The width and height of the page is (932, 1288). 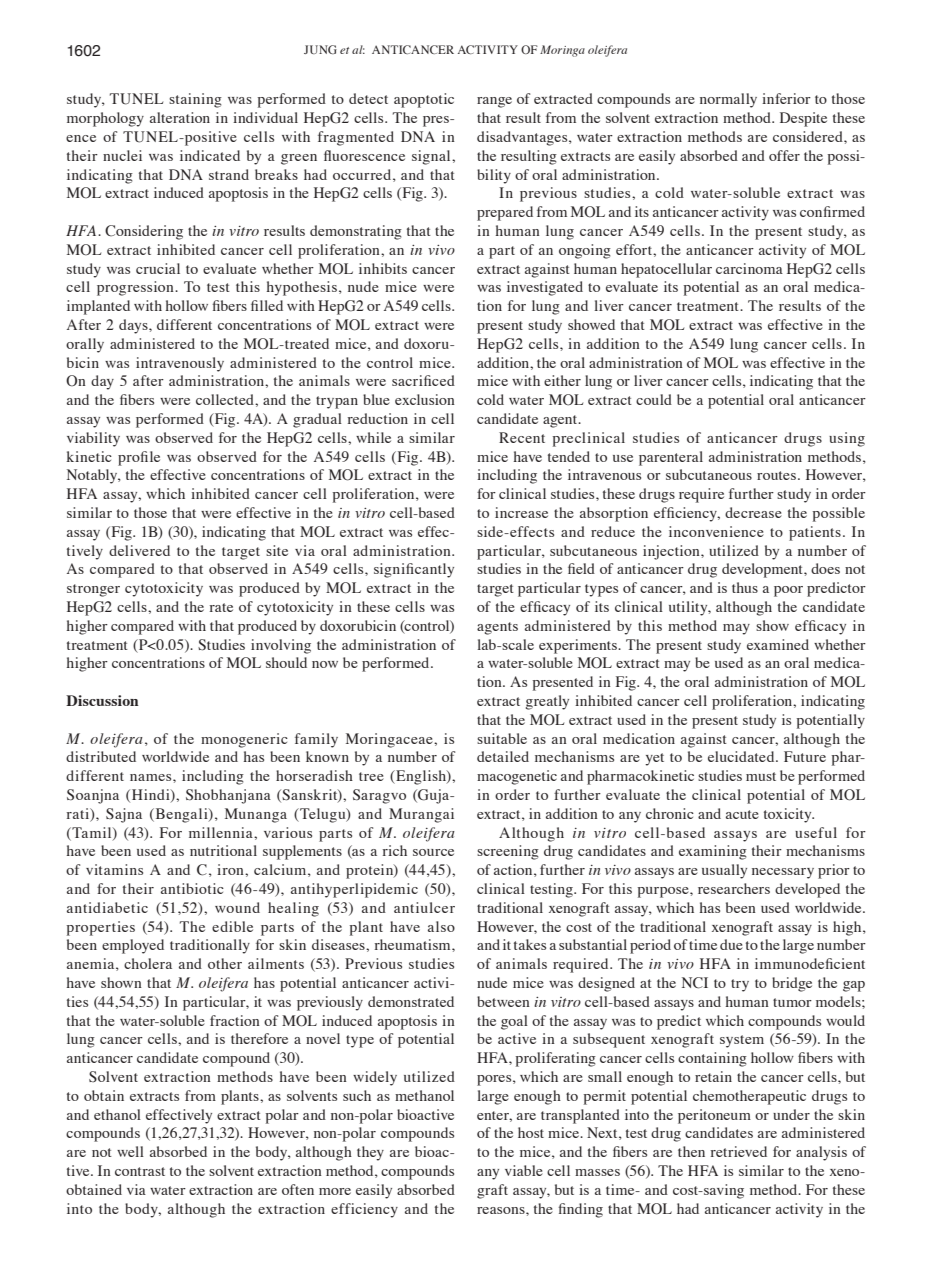 I want to click on researchers, so click(x=734, y=888).
